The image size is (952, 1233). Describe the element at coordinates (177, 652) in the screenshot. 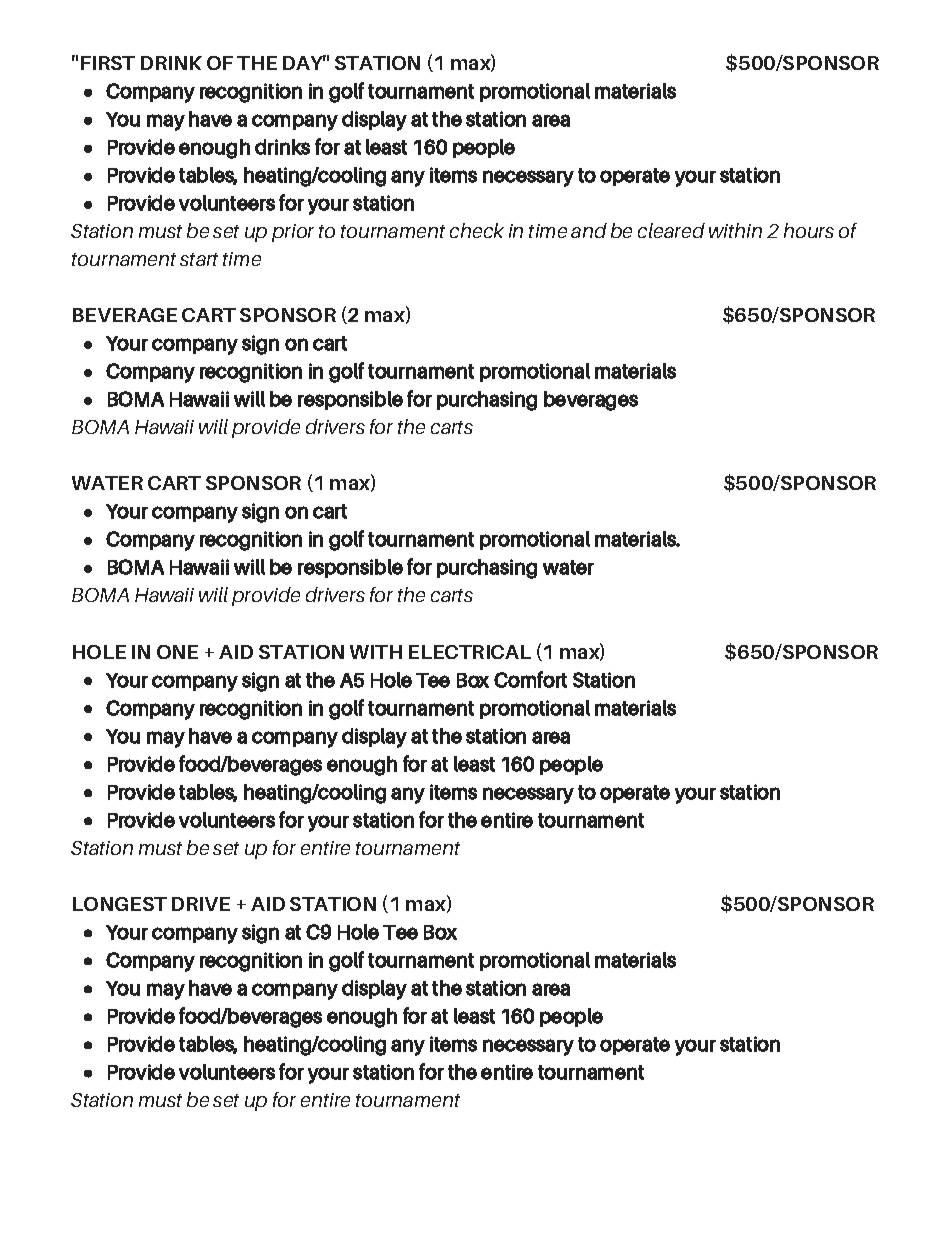

I see `ONE` at that location.
